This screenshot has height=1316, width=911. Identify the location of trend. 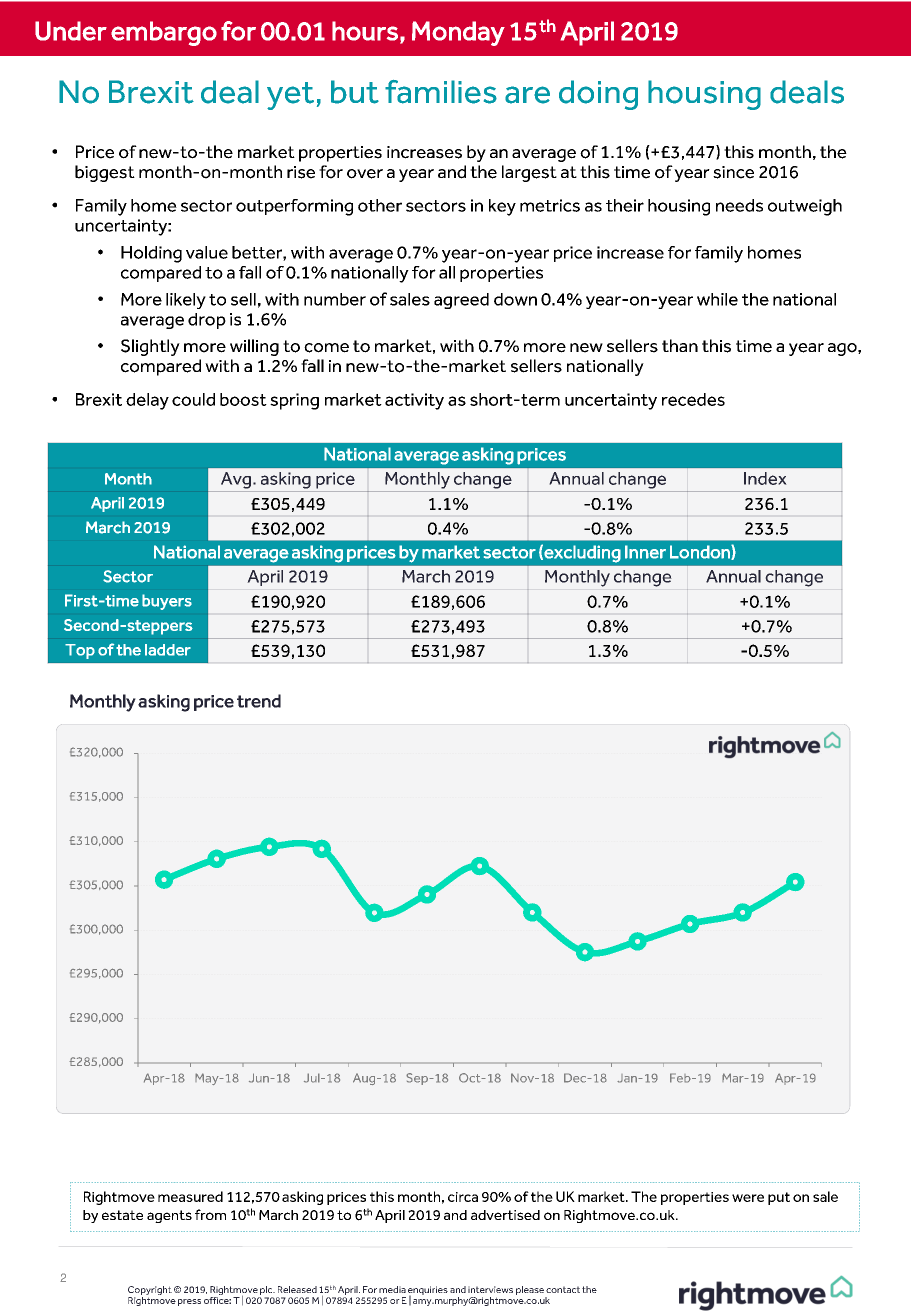
(259, 701).
